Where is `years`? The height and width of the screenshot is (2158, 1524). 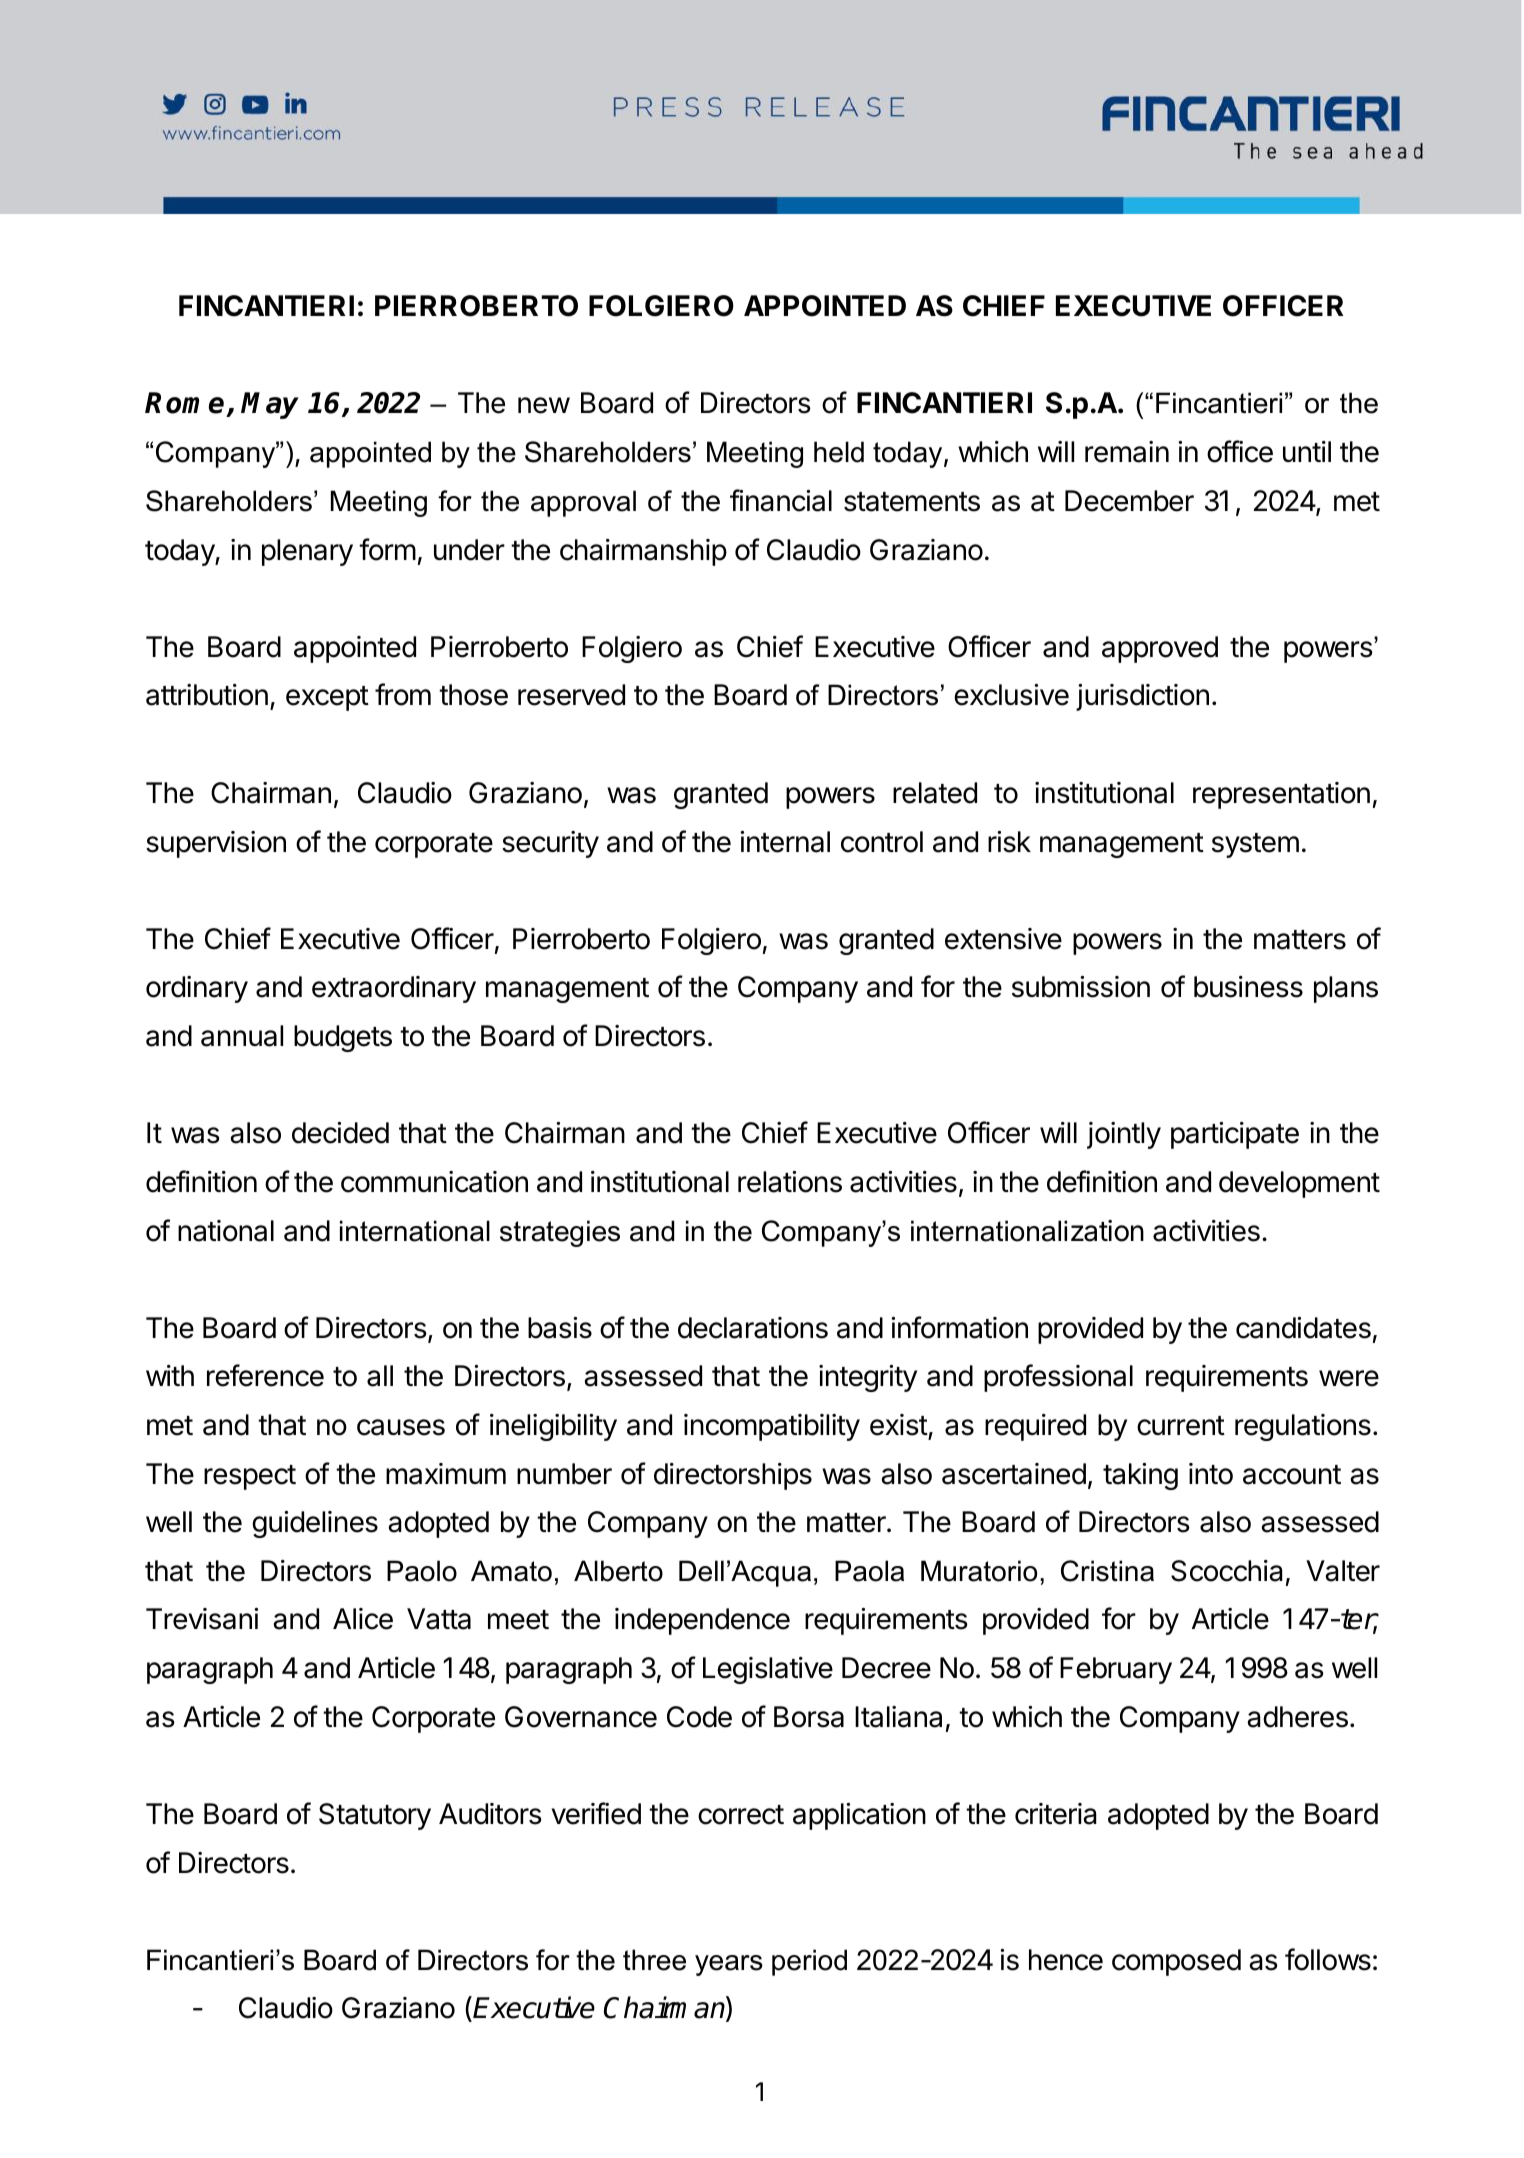
years is located at coordinates (729, 1965).
